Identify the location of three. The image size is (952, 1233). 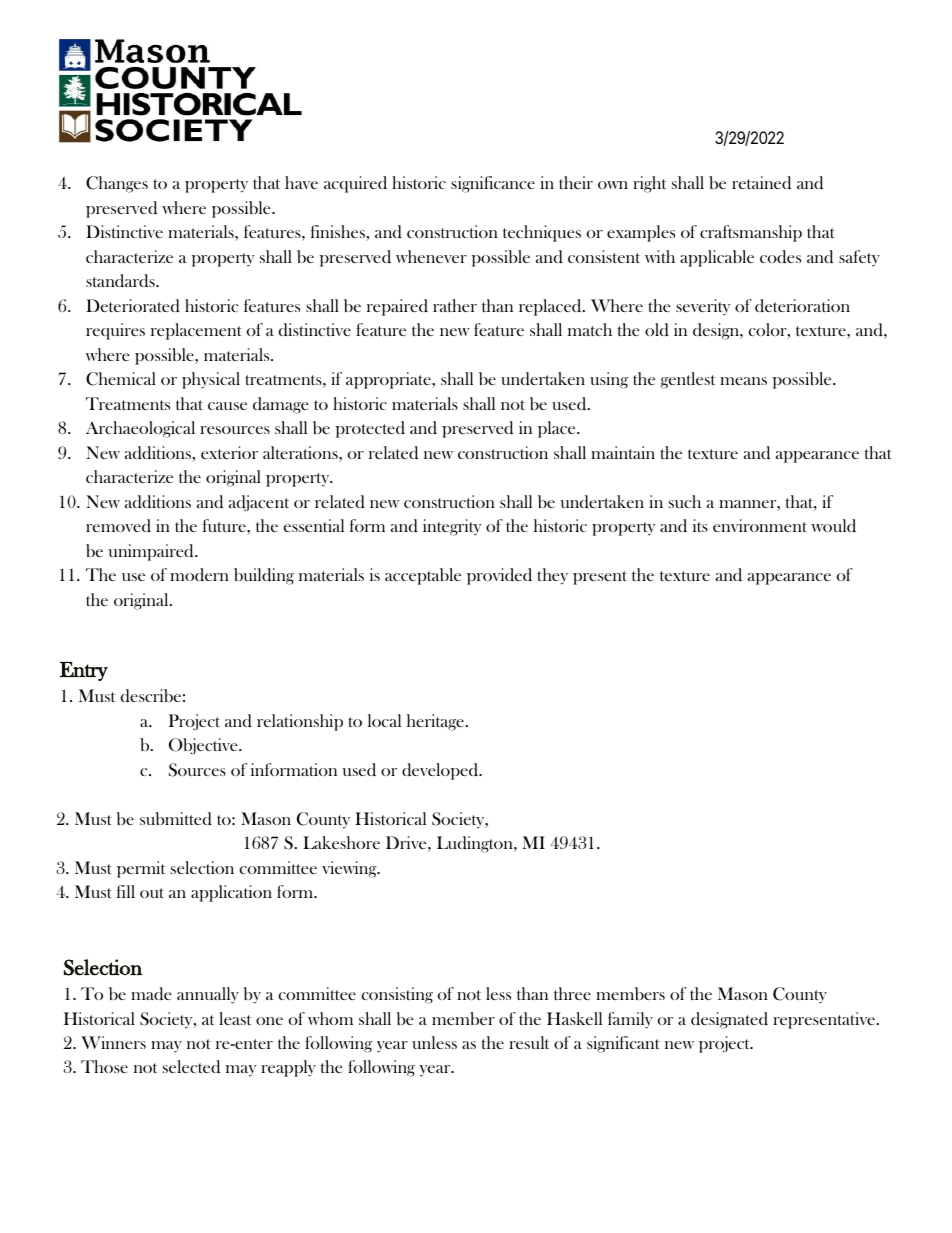
(572, 993).
